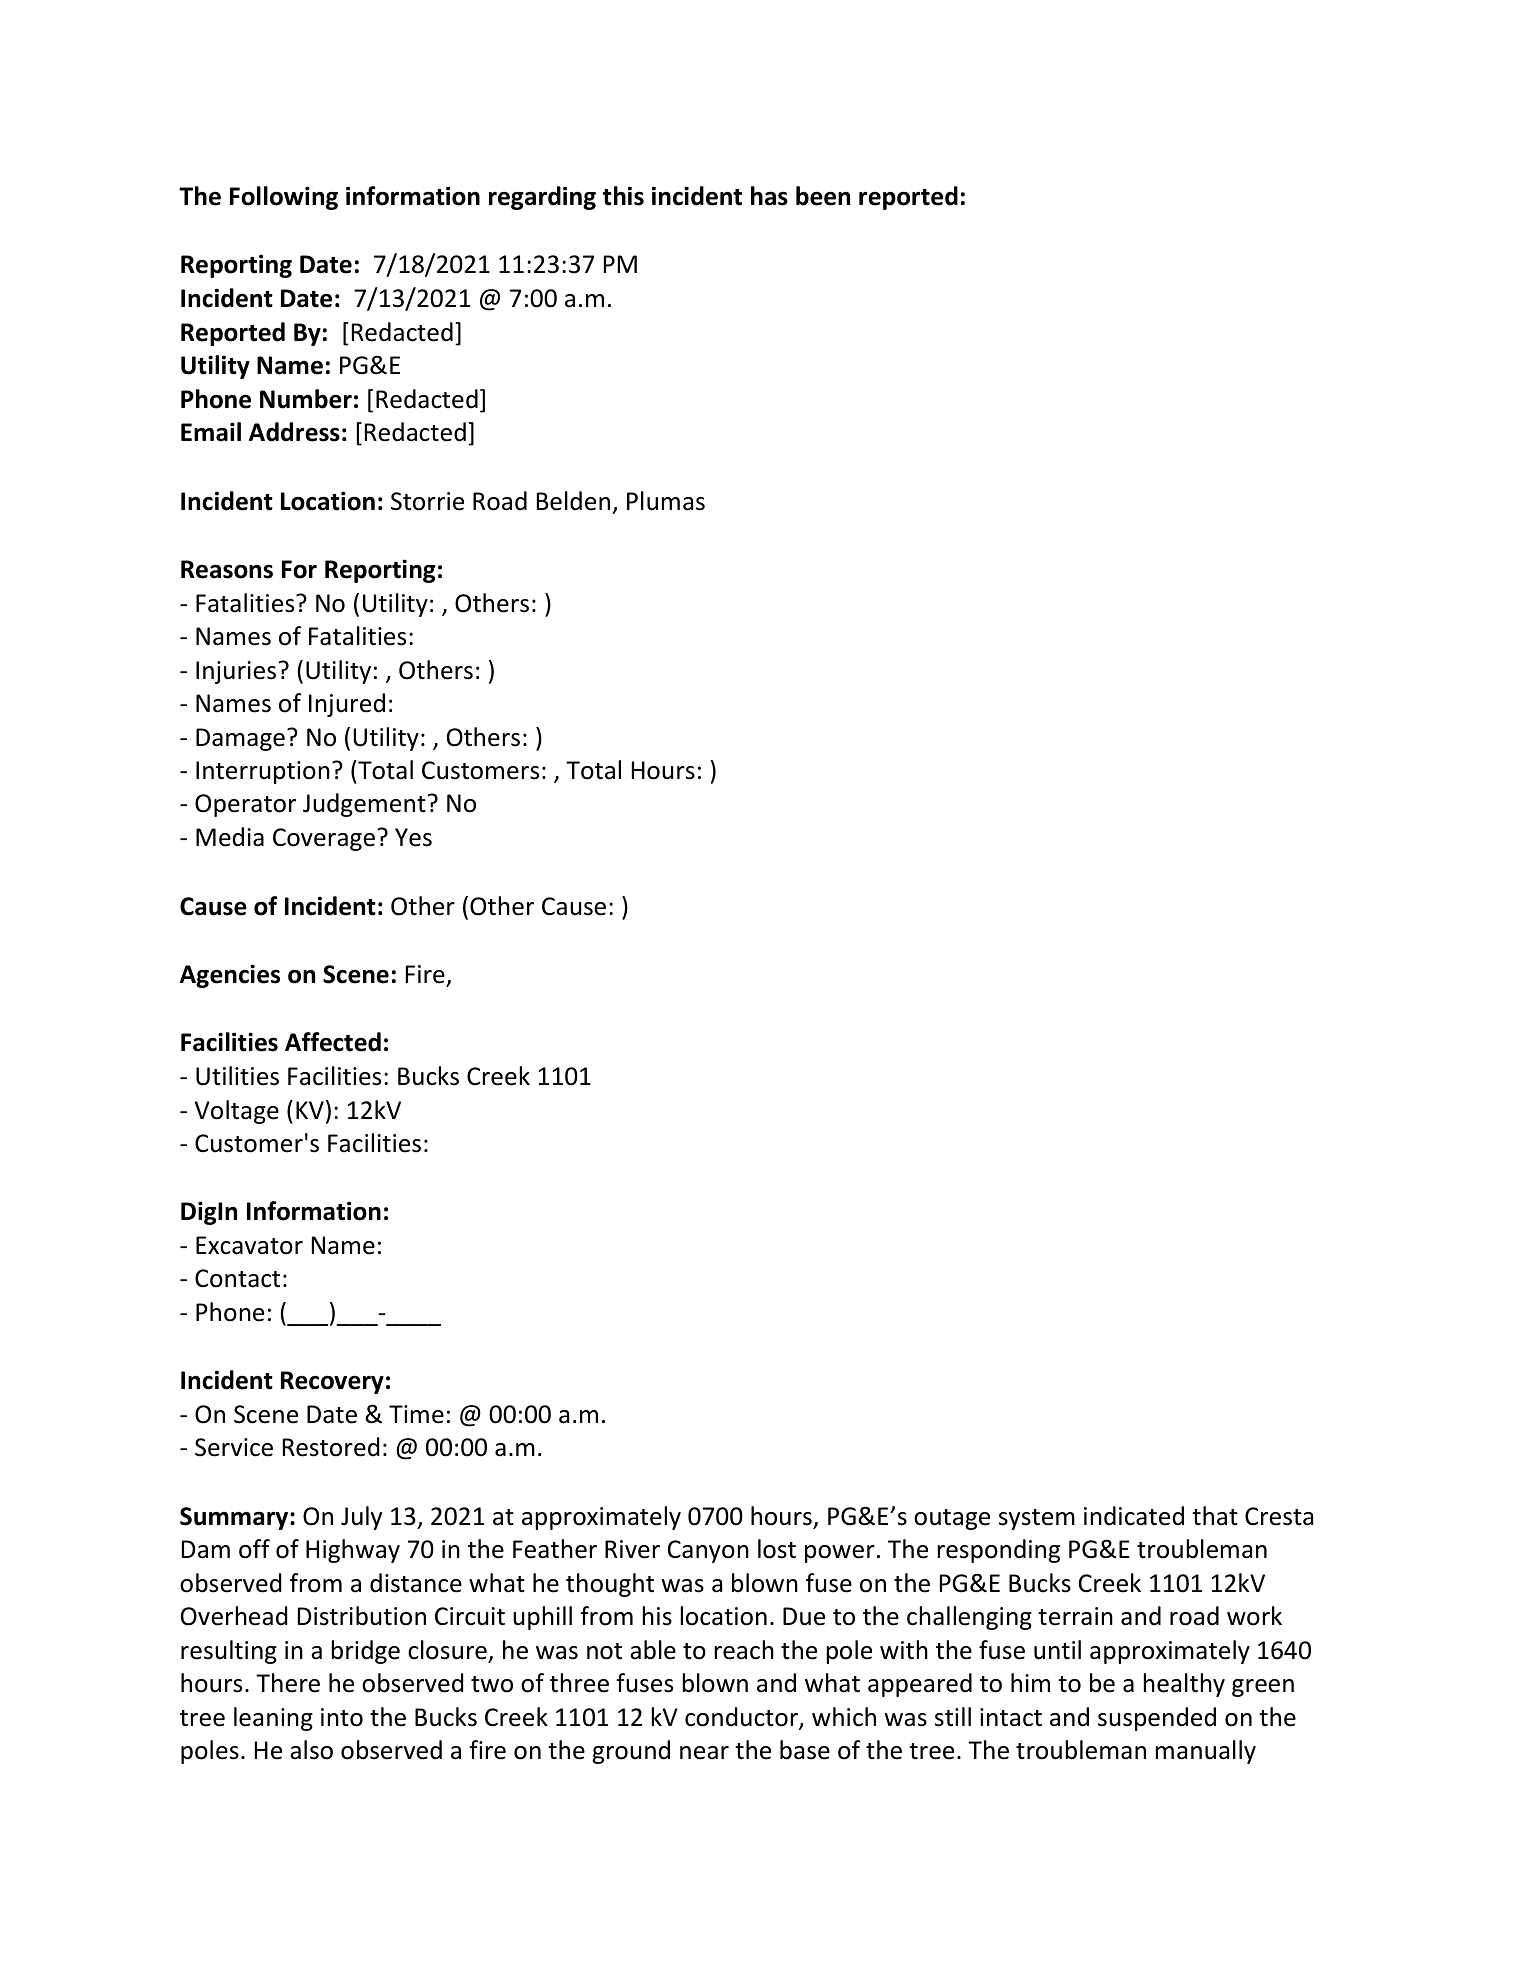 Image resolution: width=1527 pixels, height=1976 pixels. What do you see at coordinates (769, 196) in the image?
I see `has` at bounding box center [769, 196].
